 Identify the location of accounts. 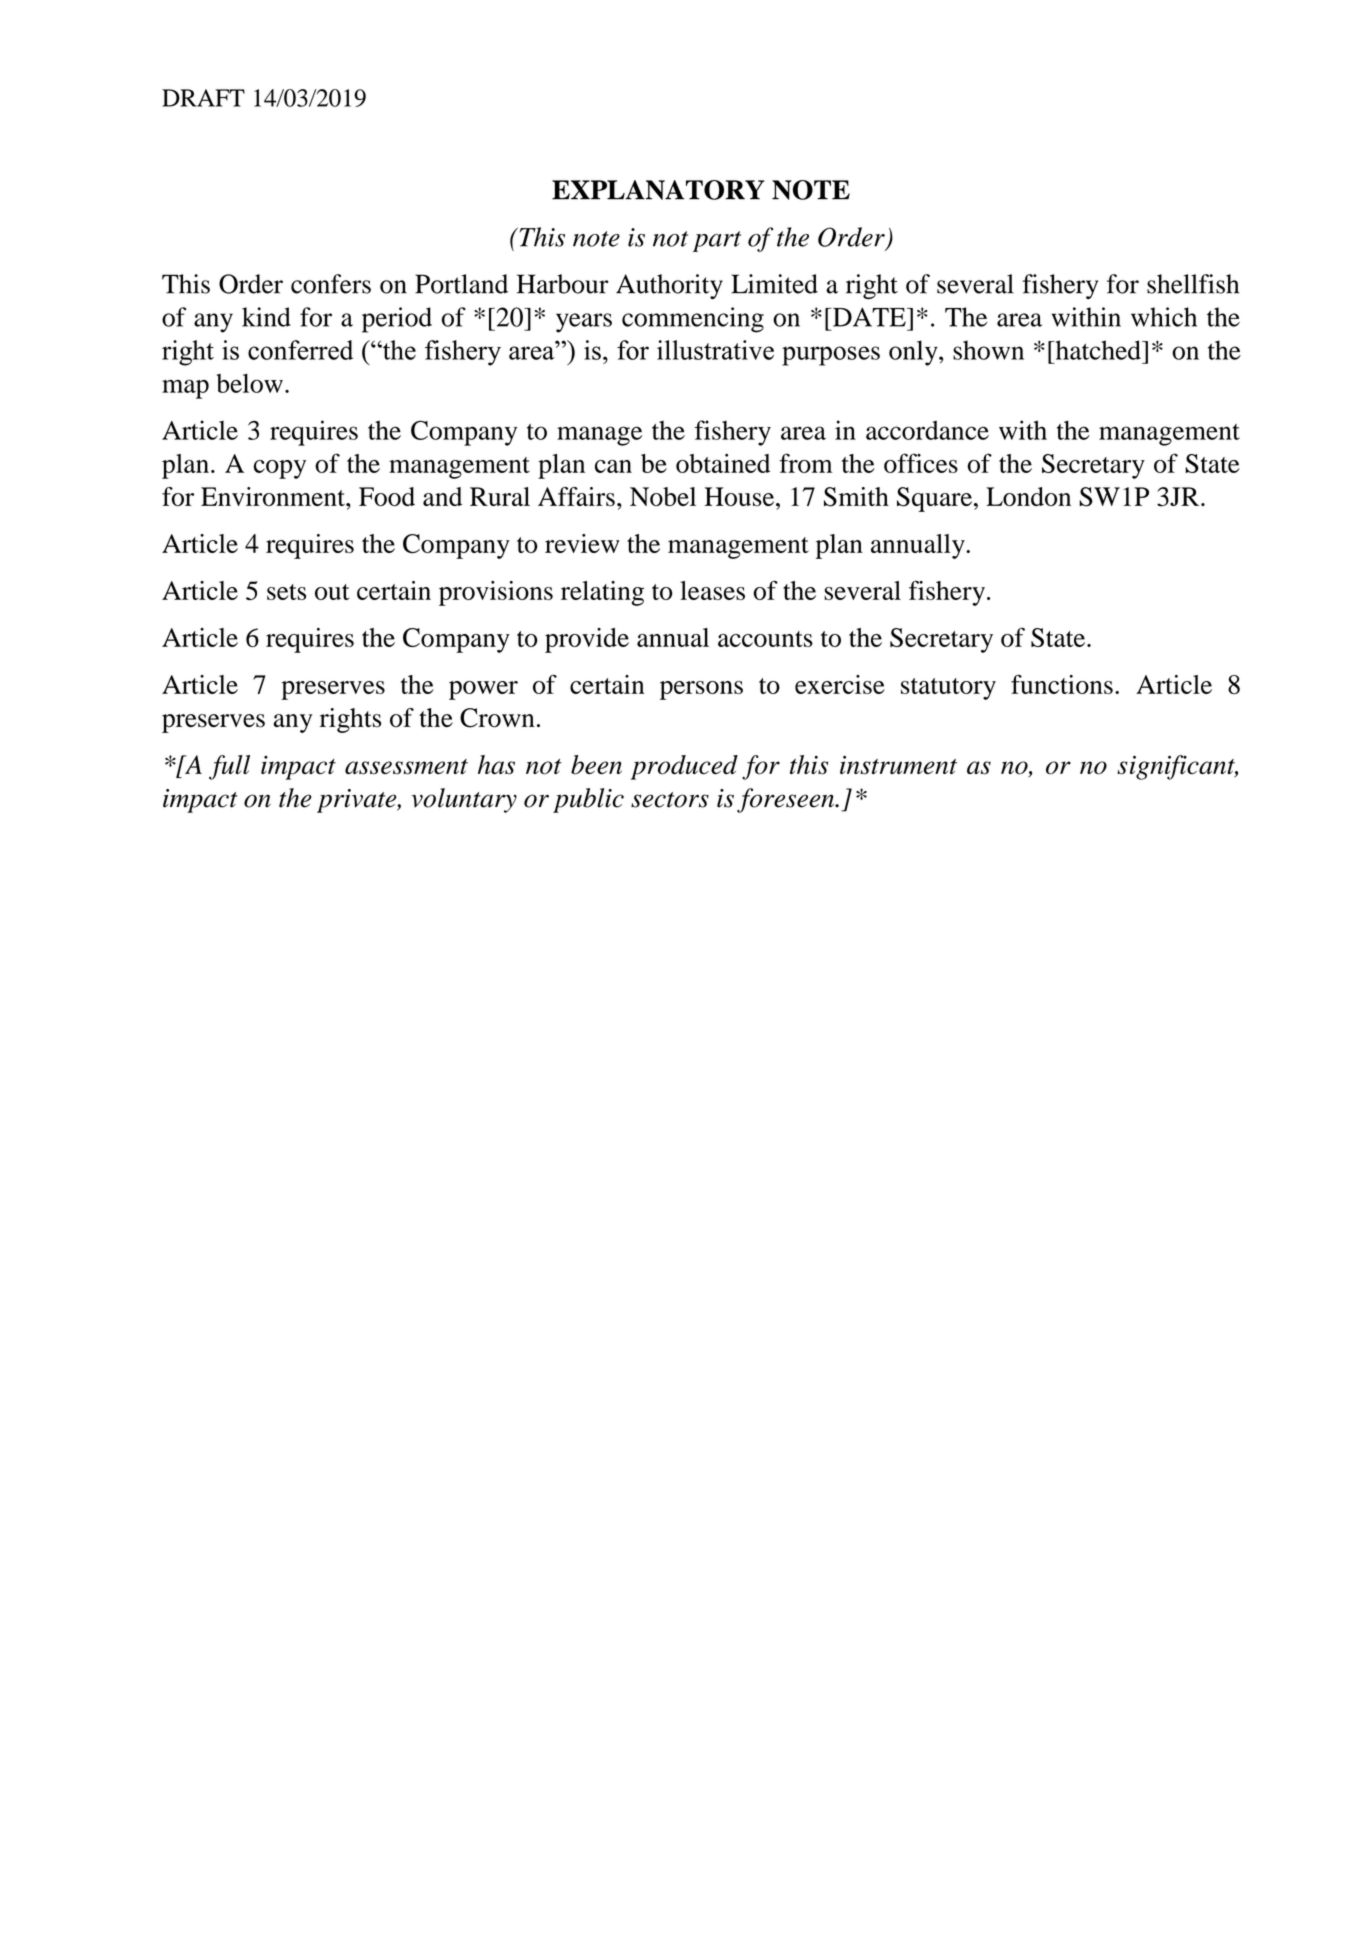
(765, 639).
